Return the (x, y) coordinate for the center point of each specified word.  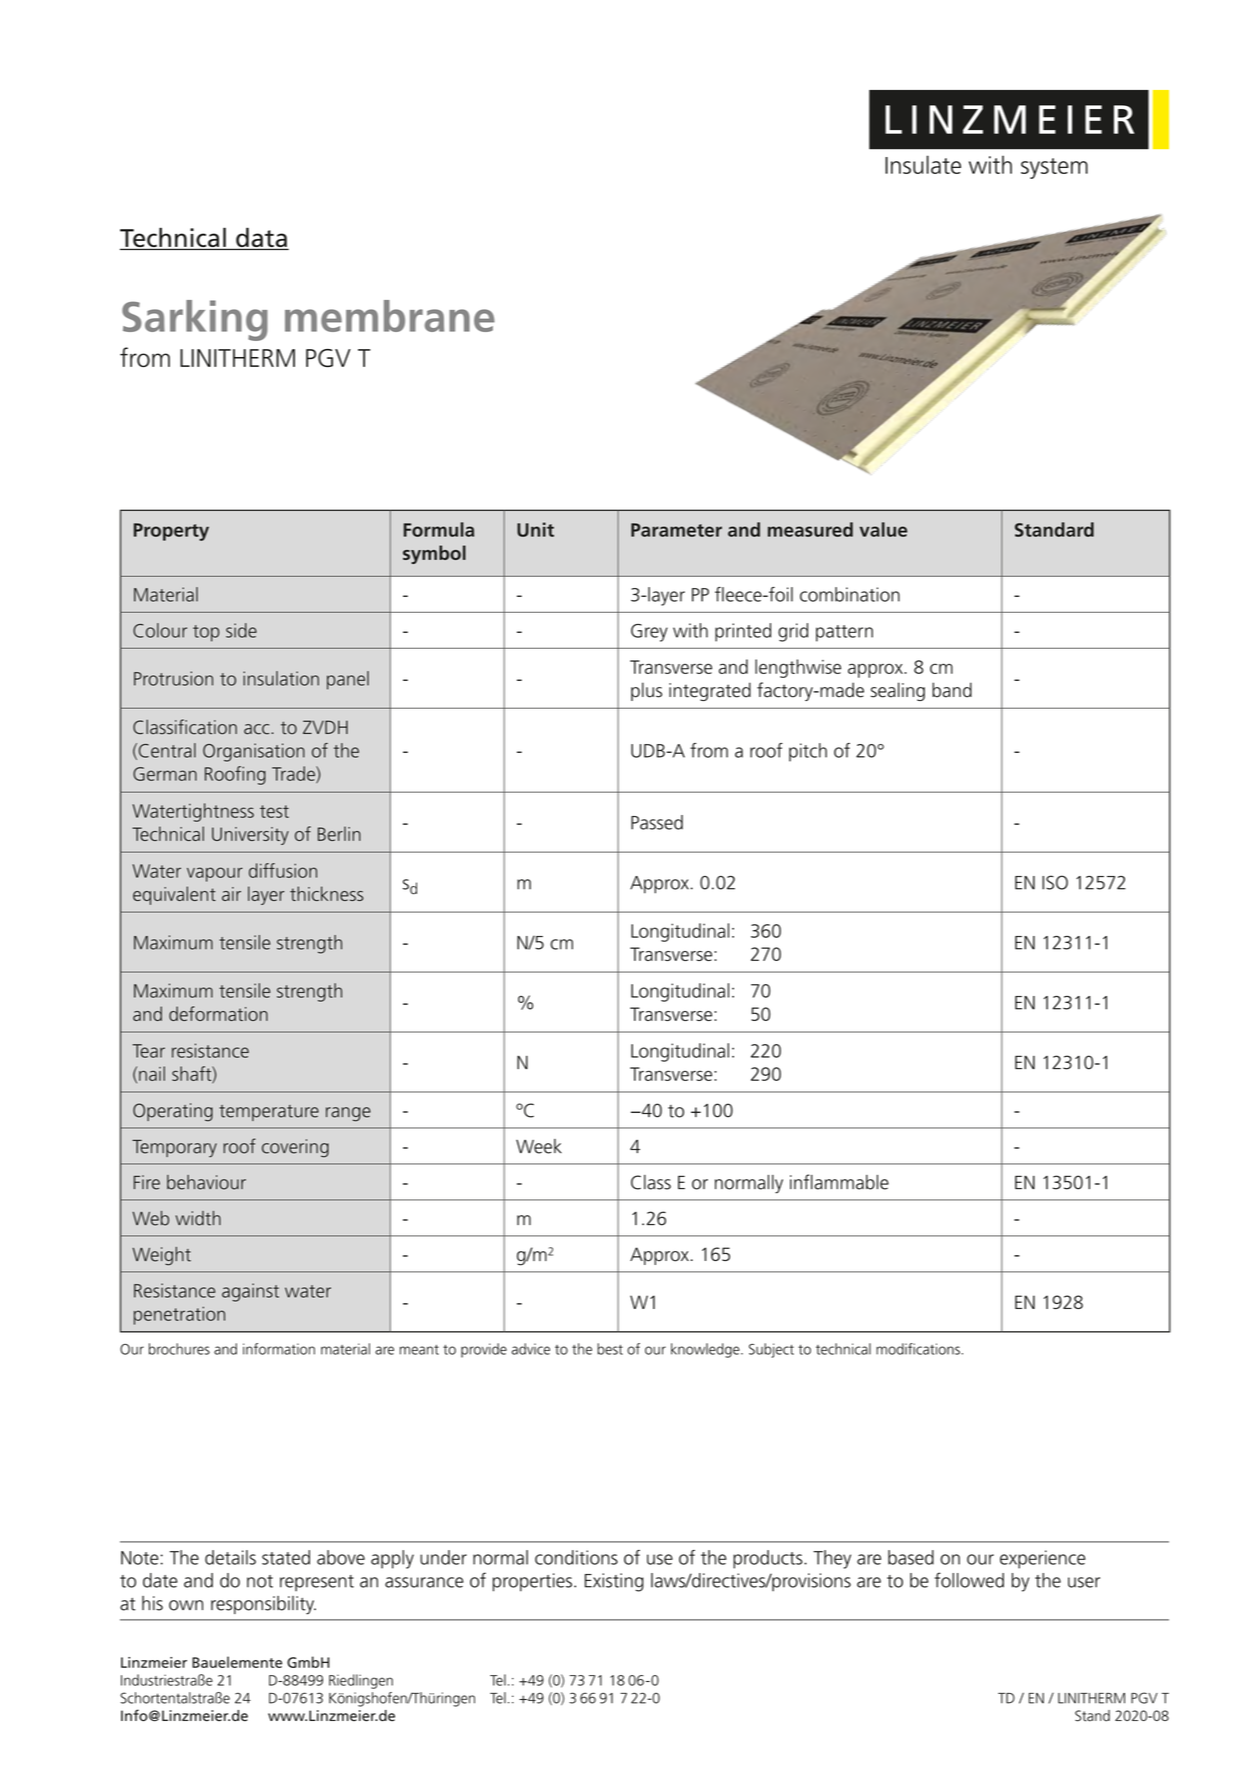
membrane (390, 316)
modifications (918, 1349)
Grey (649, 633)
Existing (614, 1582)
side (241, 630)
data (261, 238)
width (198, 1218)
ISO (1055, 882)
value (883, 529)
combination (850, 594)
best (610, 1349)
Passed (657, 822)
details (230, 1557)
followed (969, 1580)
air (231, 894)
